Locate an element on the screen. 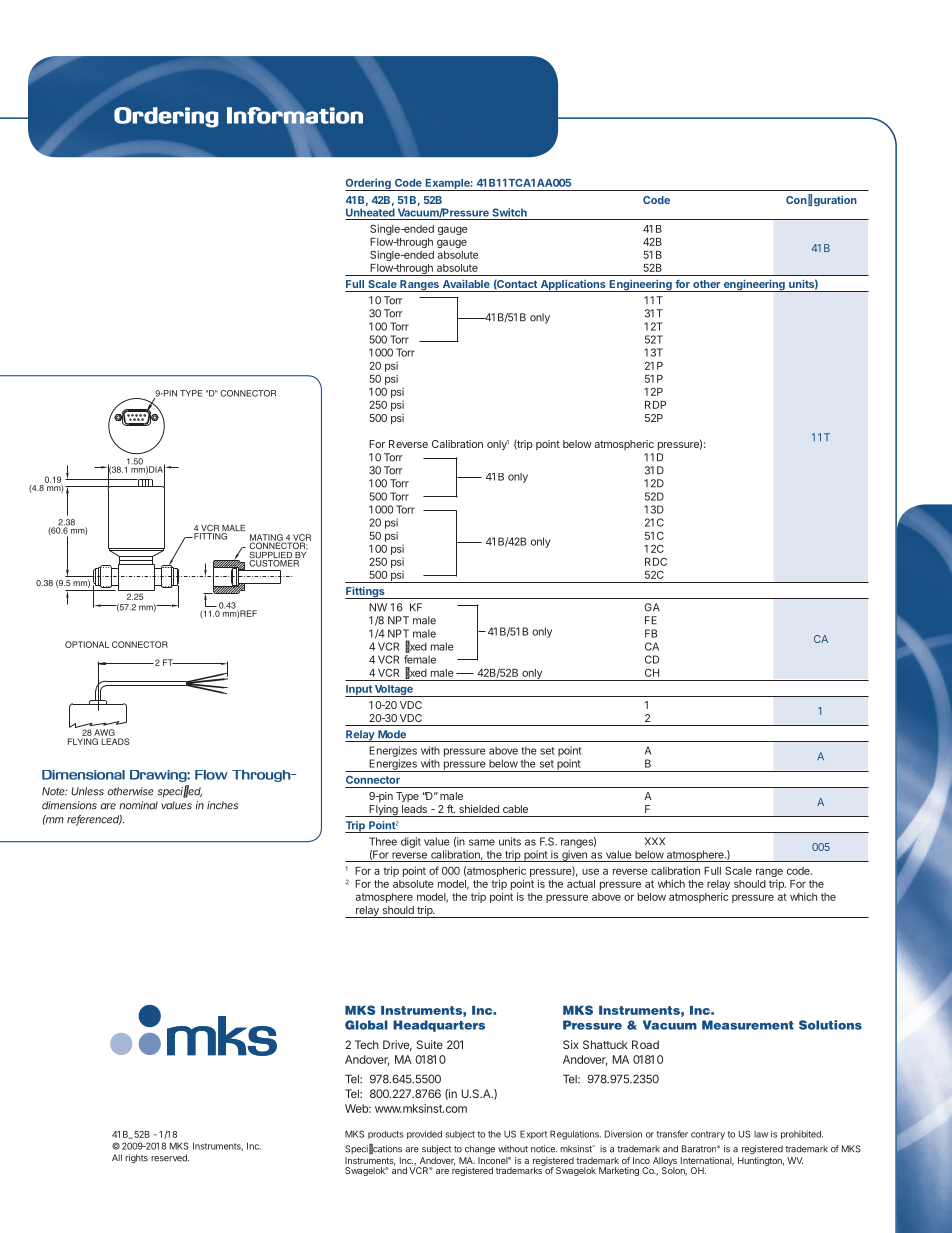 This screenshot has height=1233, width=952. Configuration is located at coordinates (821, 200).
